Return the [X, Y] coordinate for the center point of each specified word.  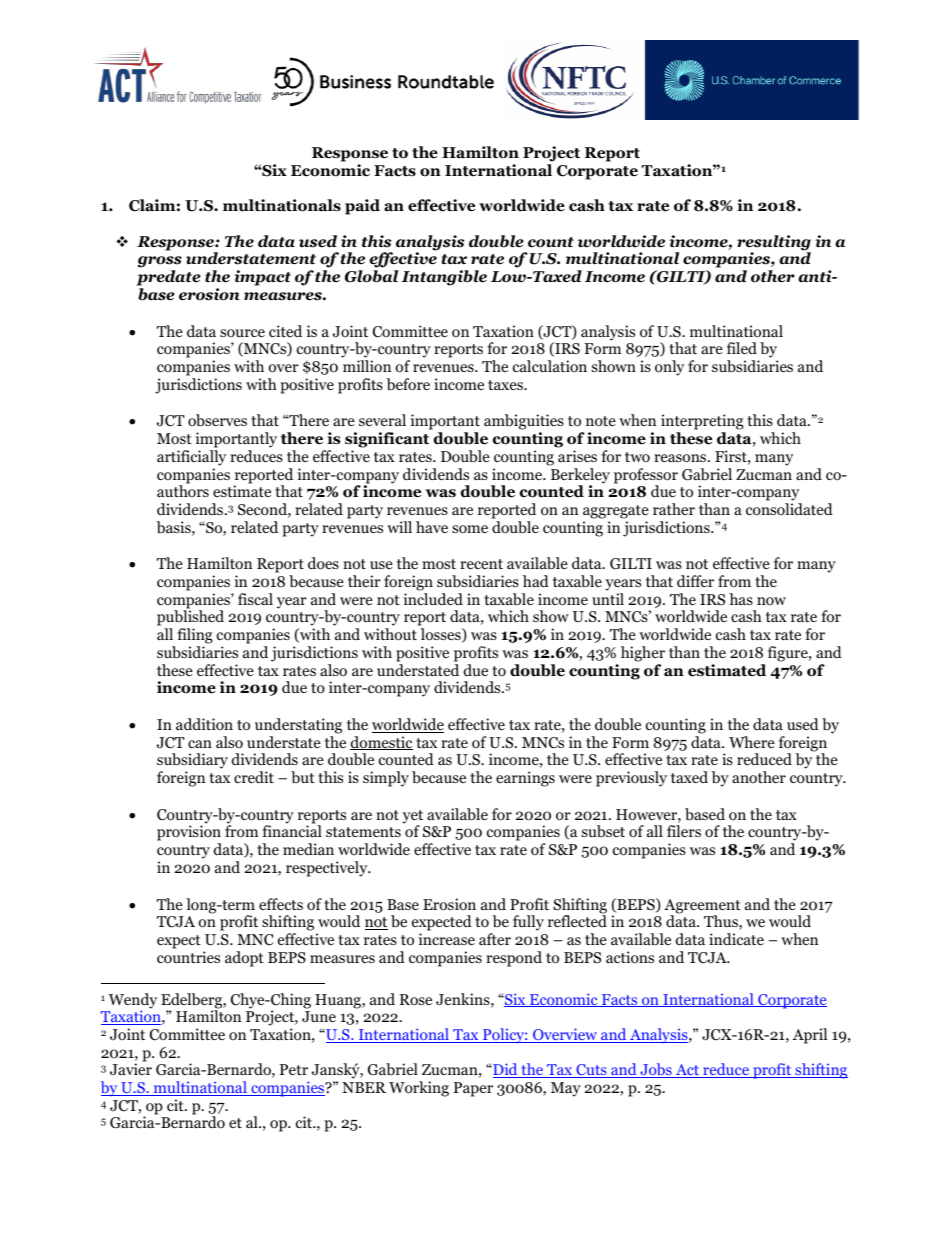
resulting [774, 244]
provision [189, 834]
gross [160, 263]
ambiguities [524, 423]
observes [217, 420]
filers [684, 831]
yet [412, 818]
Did [505, 1070]
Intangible [444, 278]
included [433, 599]
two [637, 457]
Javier [131, 1069]
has [741, 599]
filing [195, 636]
